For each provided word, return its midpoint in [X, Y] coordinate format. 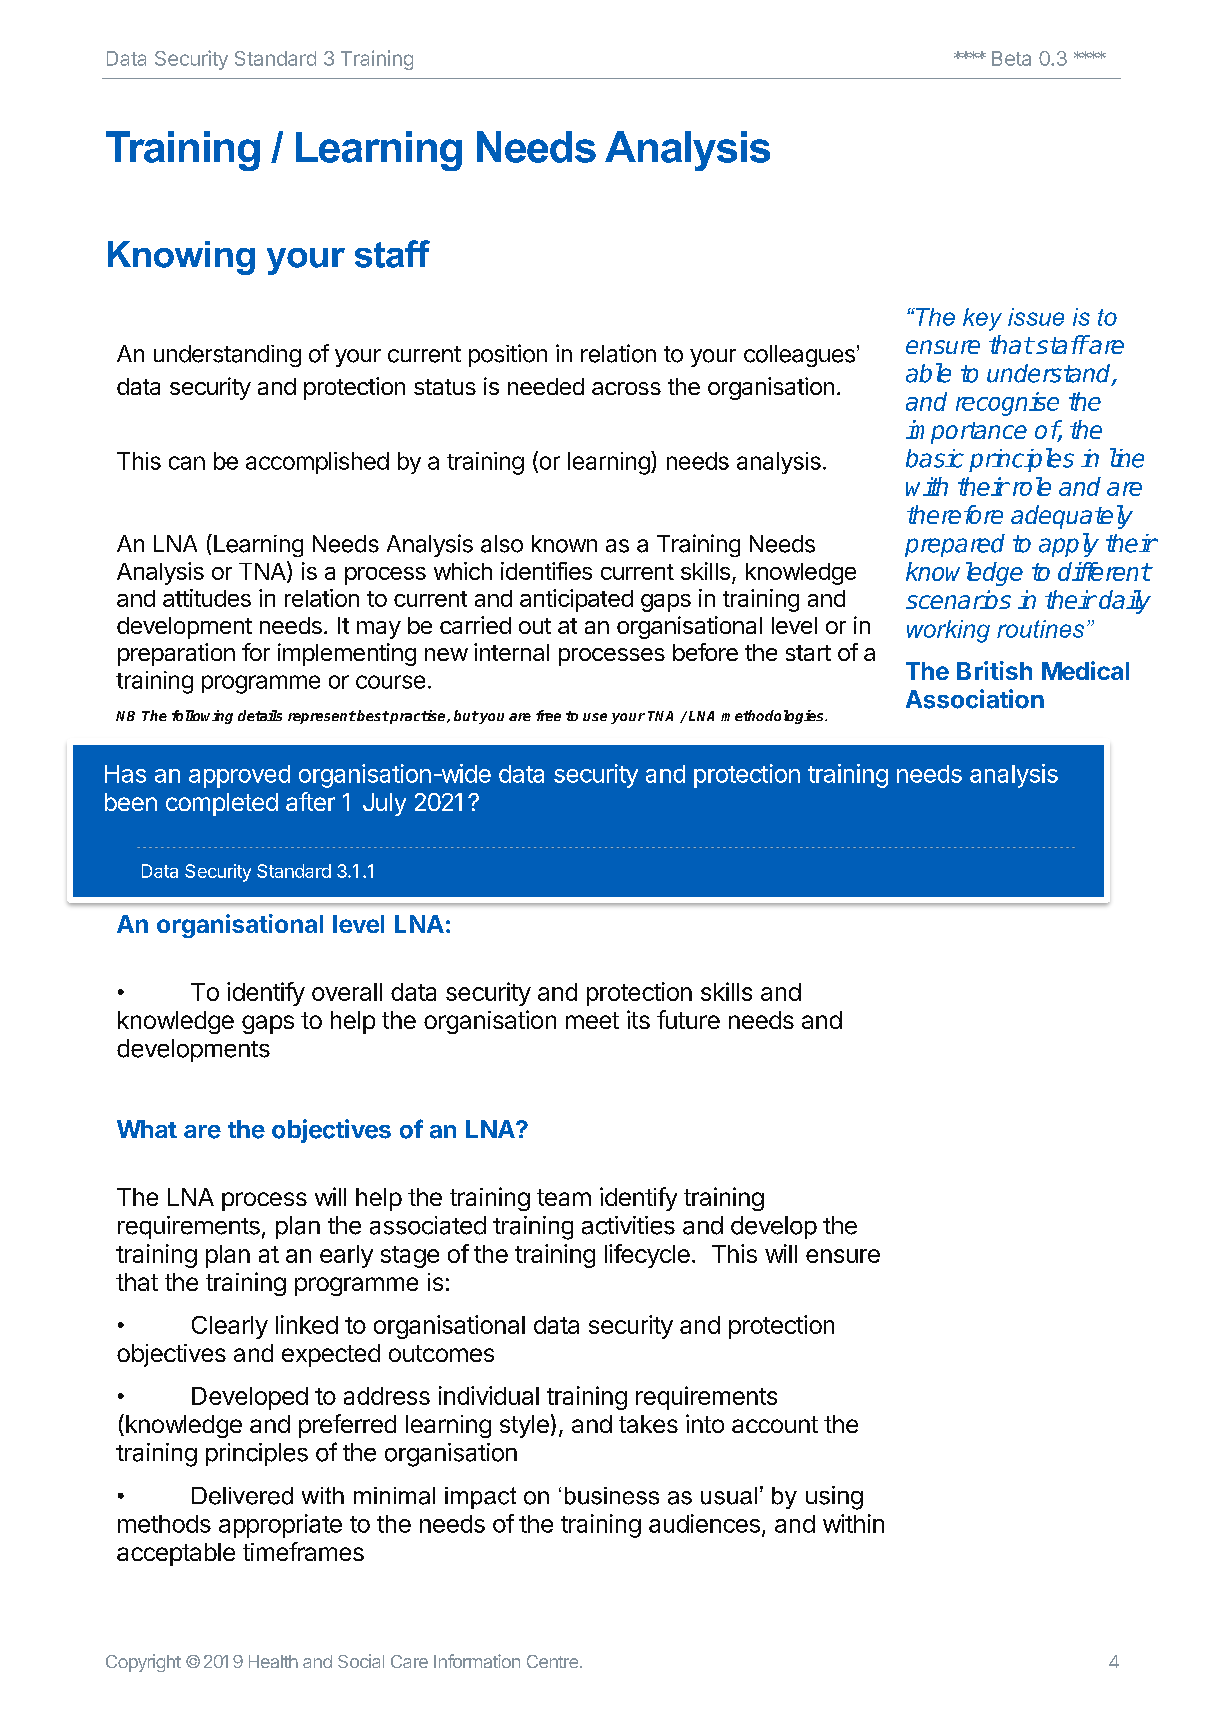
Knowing [181, 258]
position [508, 355]
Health [273, 1661]
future [688, 1019]
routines [1040, 629]
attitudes [207, 598]
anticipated [576, 600]
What [147, 1129]
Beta [1011, 58]
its [638, 1019]
